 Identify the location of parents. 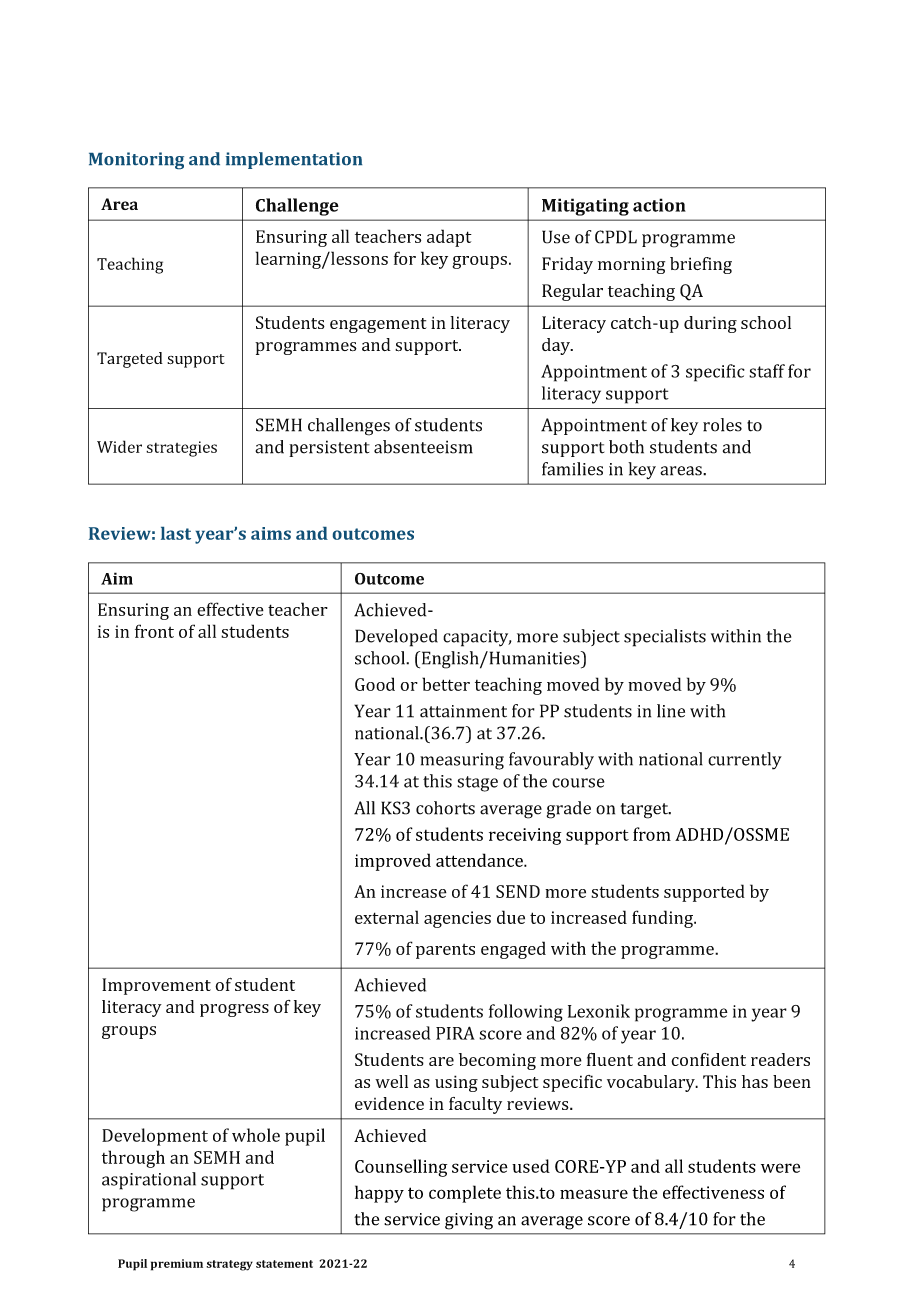
(445, 951).
